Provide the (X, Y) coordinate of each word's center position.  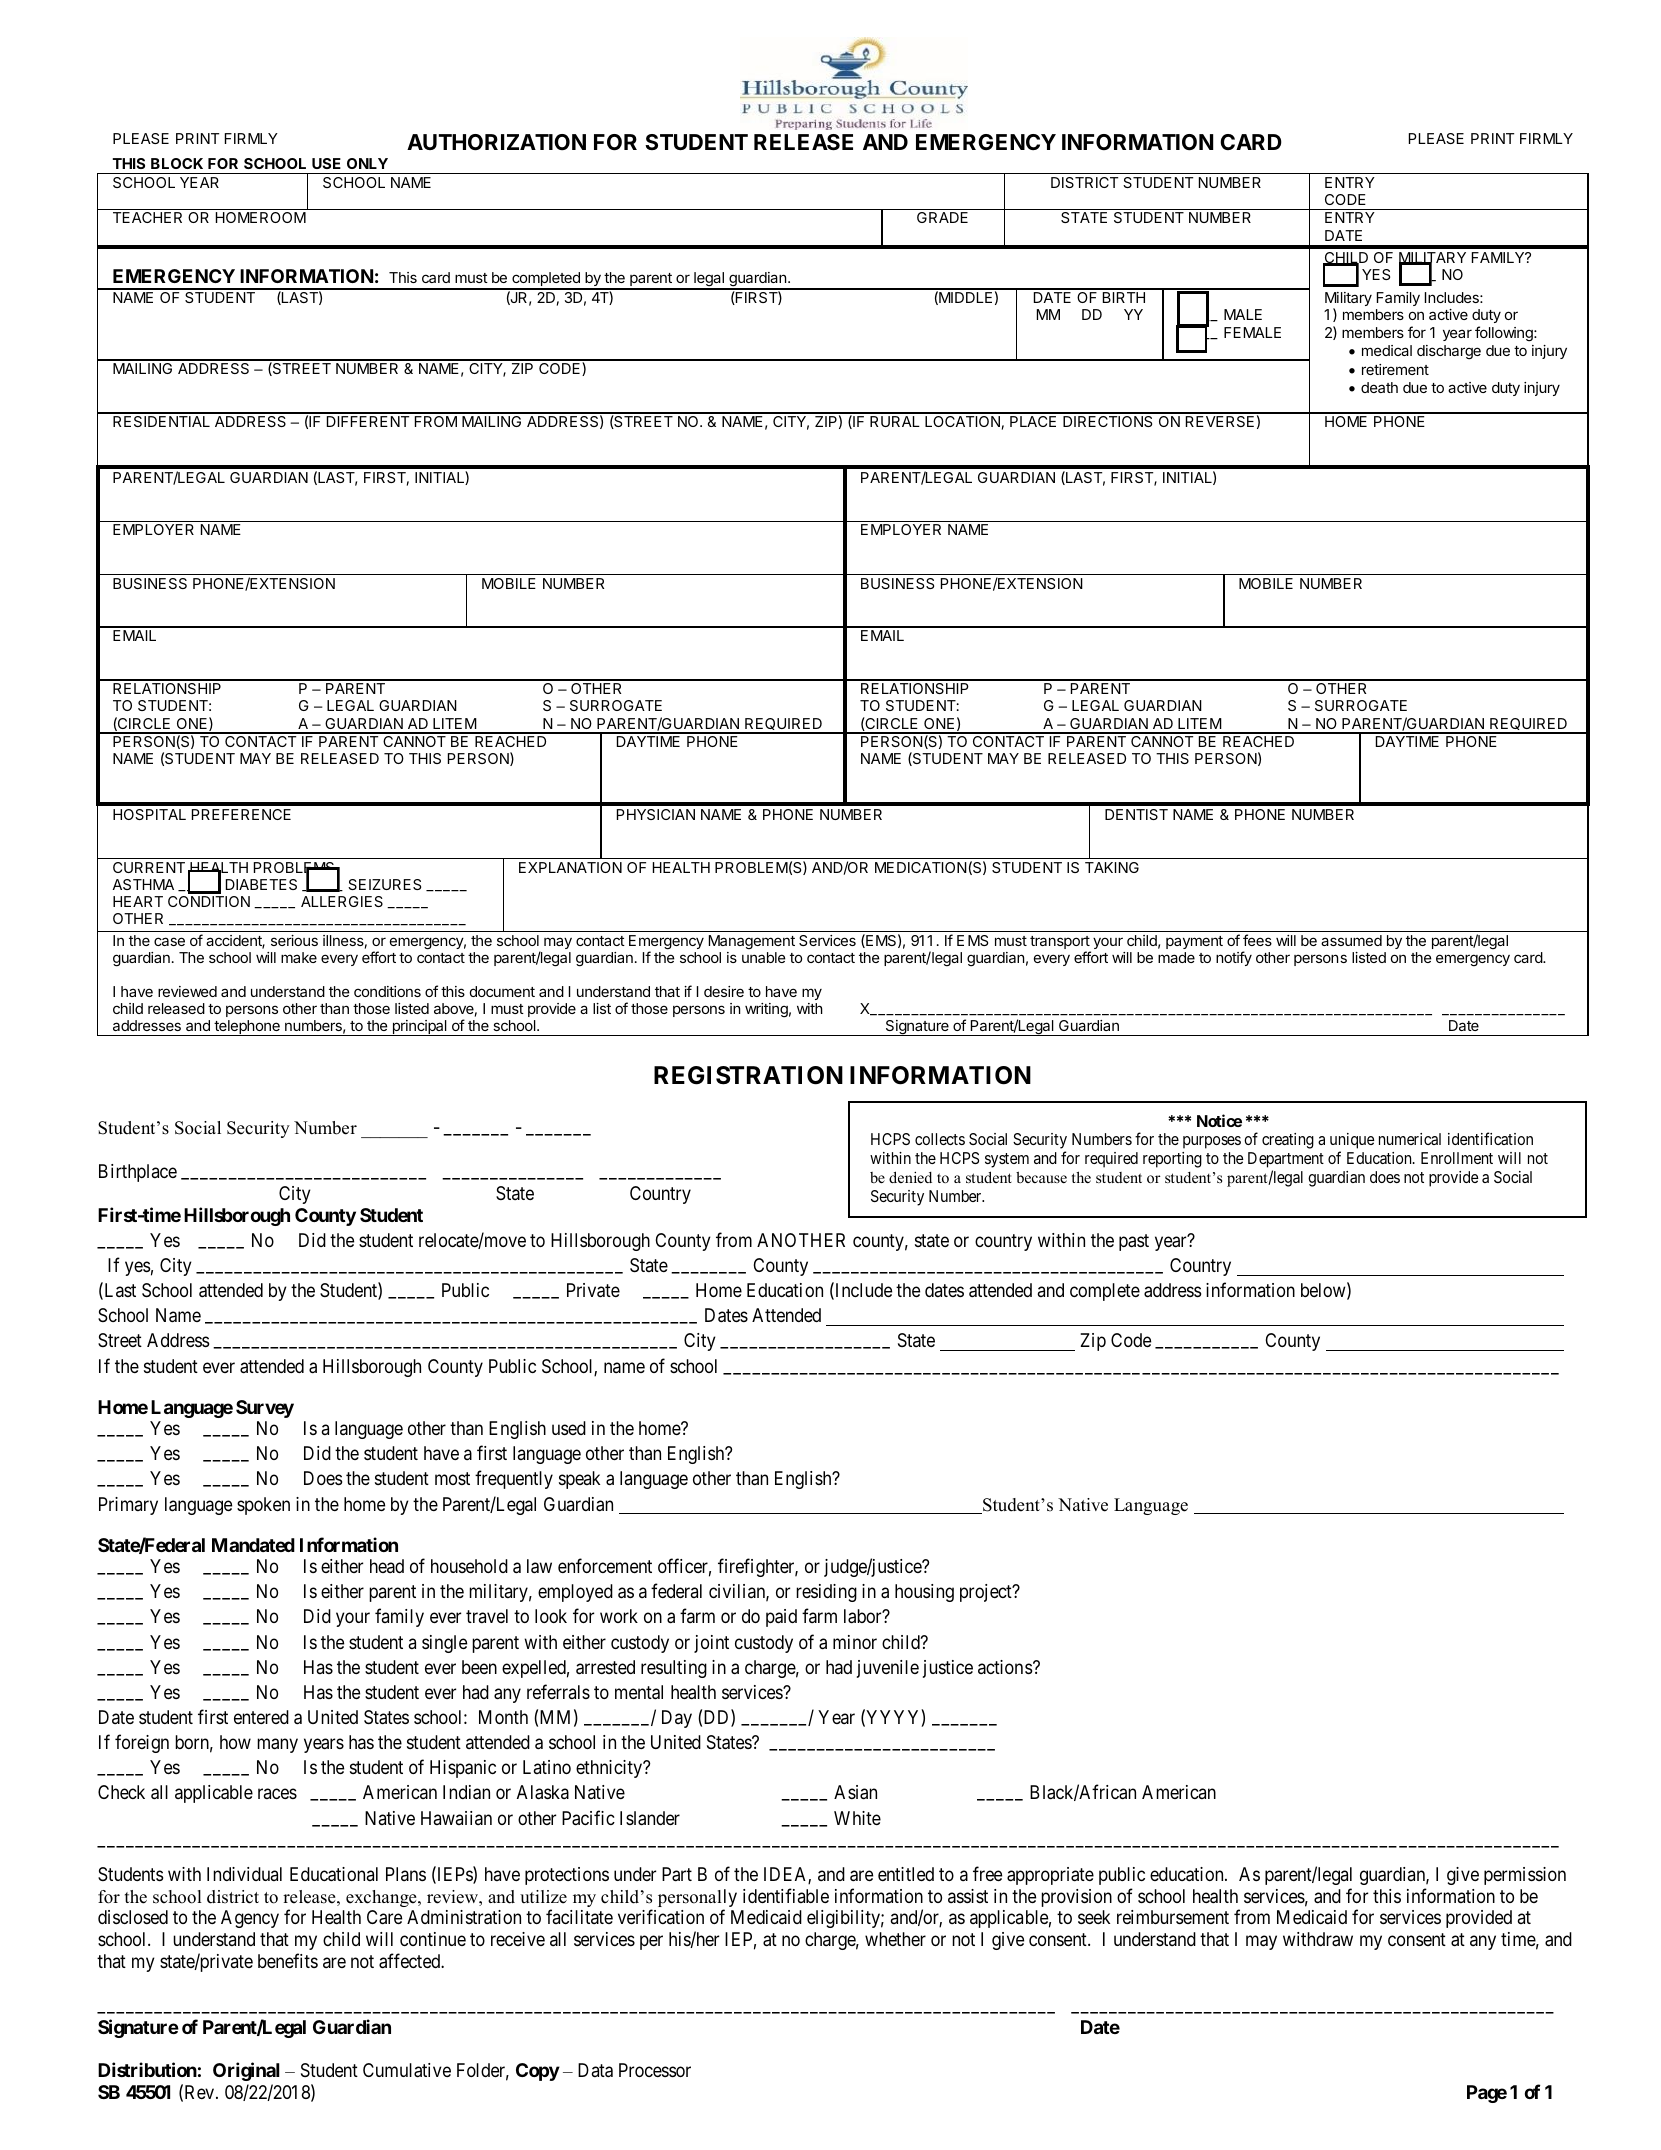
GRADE (942, 217)
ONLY (367, 163)
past (1134, 1242)
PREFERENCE (241, 814)
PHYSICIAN (656, 814)
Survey (265, 1409)
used (569, 1428)
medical (1387, 350)
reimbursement (1173, 1917)
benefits (288, 1960)
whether (895, 1939)
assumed (1351, 940)
